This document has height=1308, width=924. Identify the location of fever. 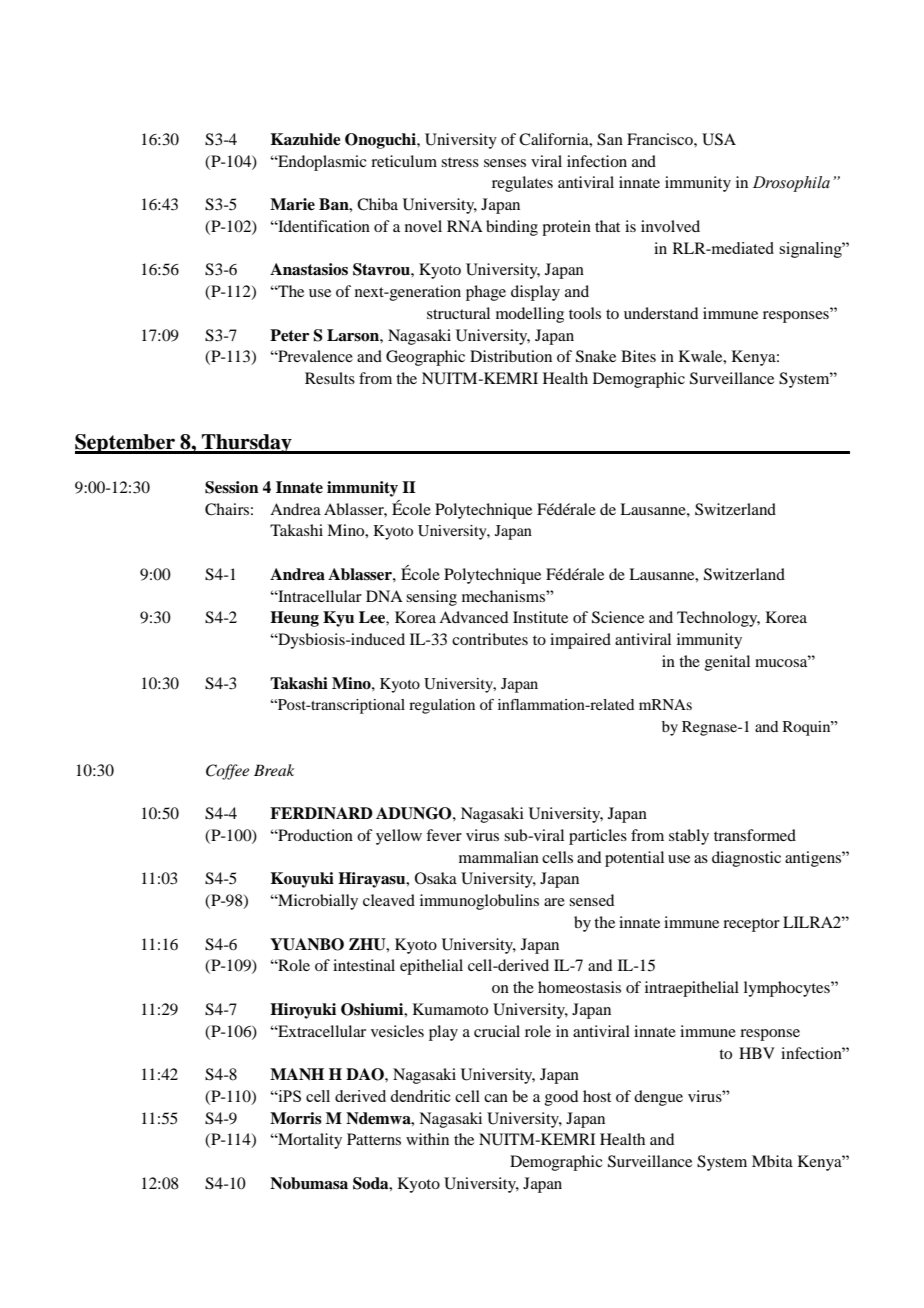
(444, 835).
